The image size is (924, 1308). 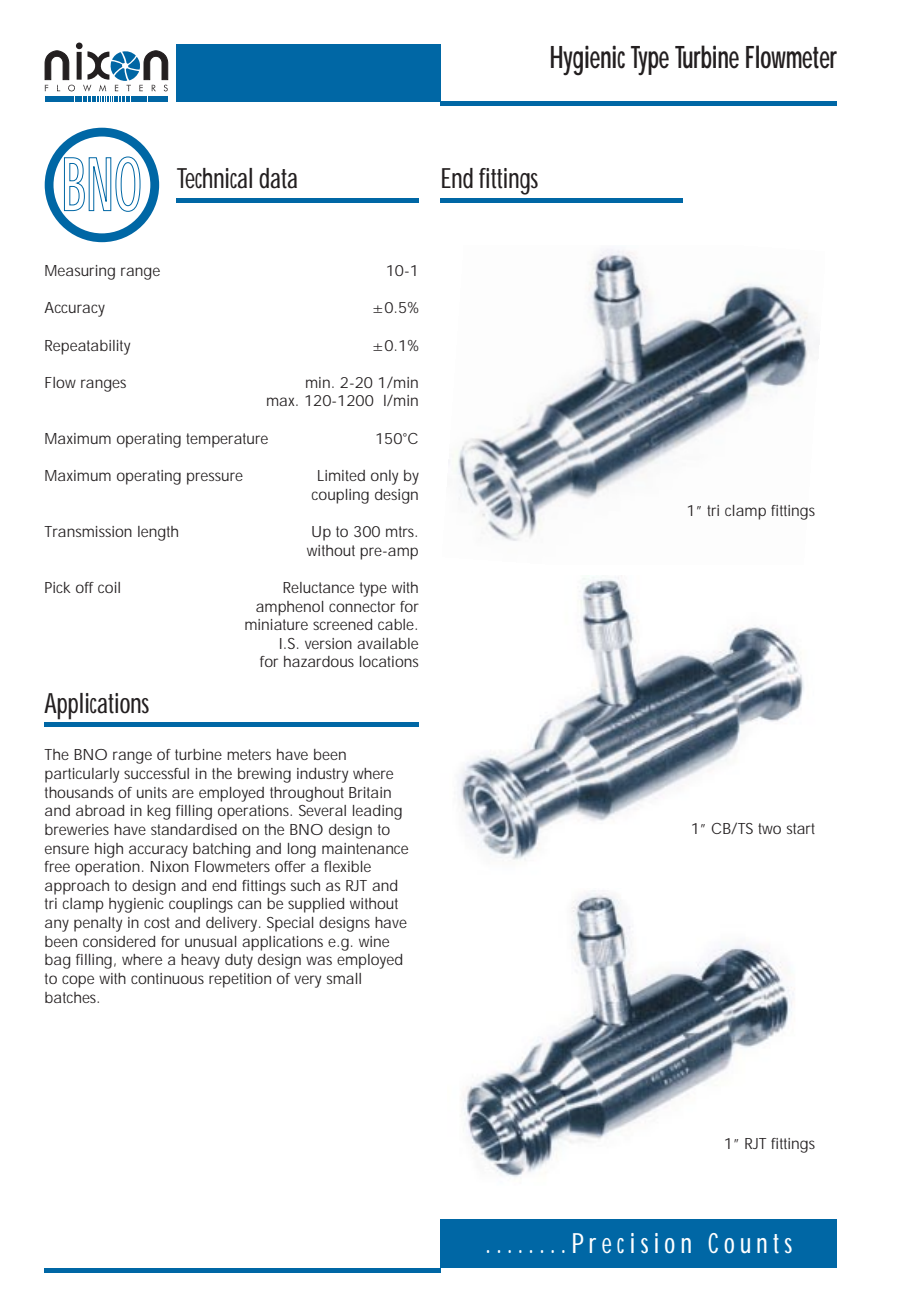 What do you see at coordinates (401, 531) in the page?
I see `mtrs` at bounding box center [401, 531].
